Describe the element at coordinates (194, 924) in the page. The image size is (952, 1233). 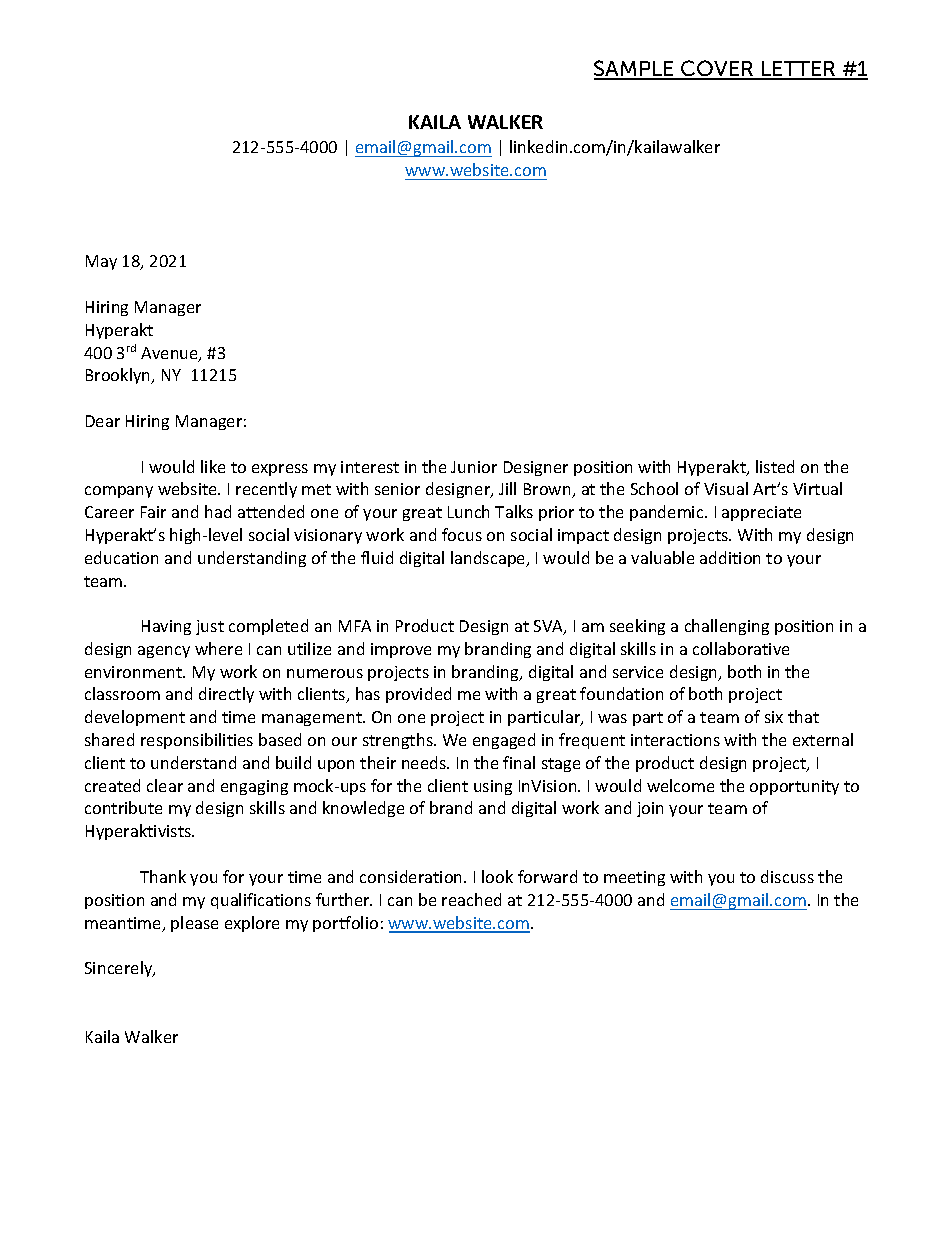
I see `please` at that location.
